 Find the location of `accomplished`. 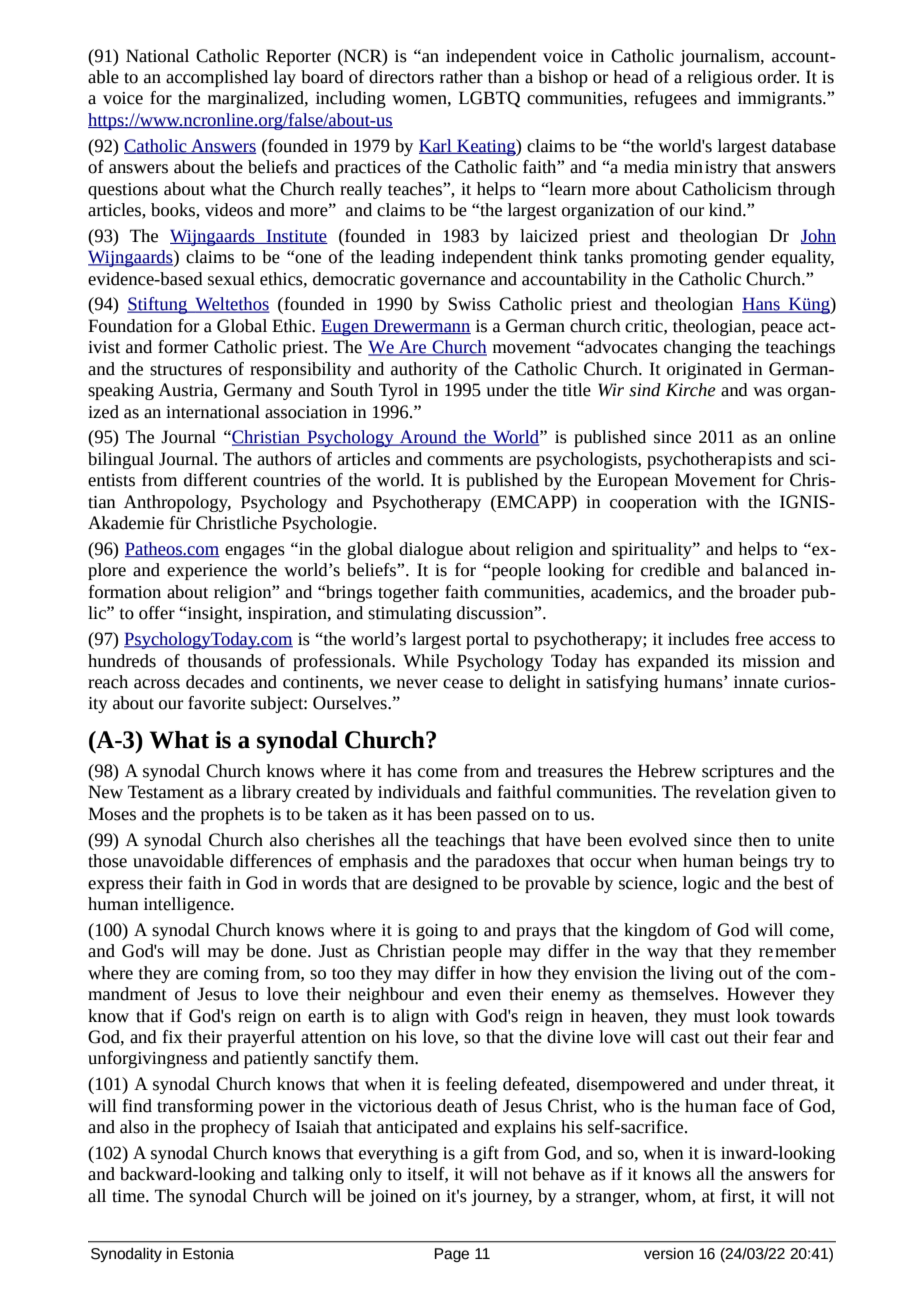

accomplished is located at coordinates (217, 78).
